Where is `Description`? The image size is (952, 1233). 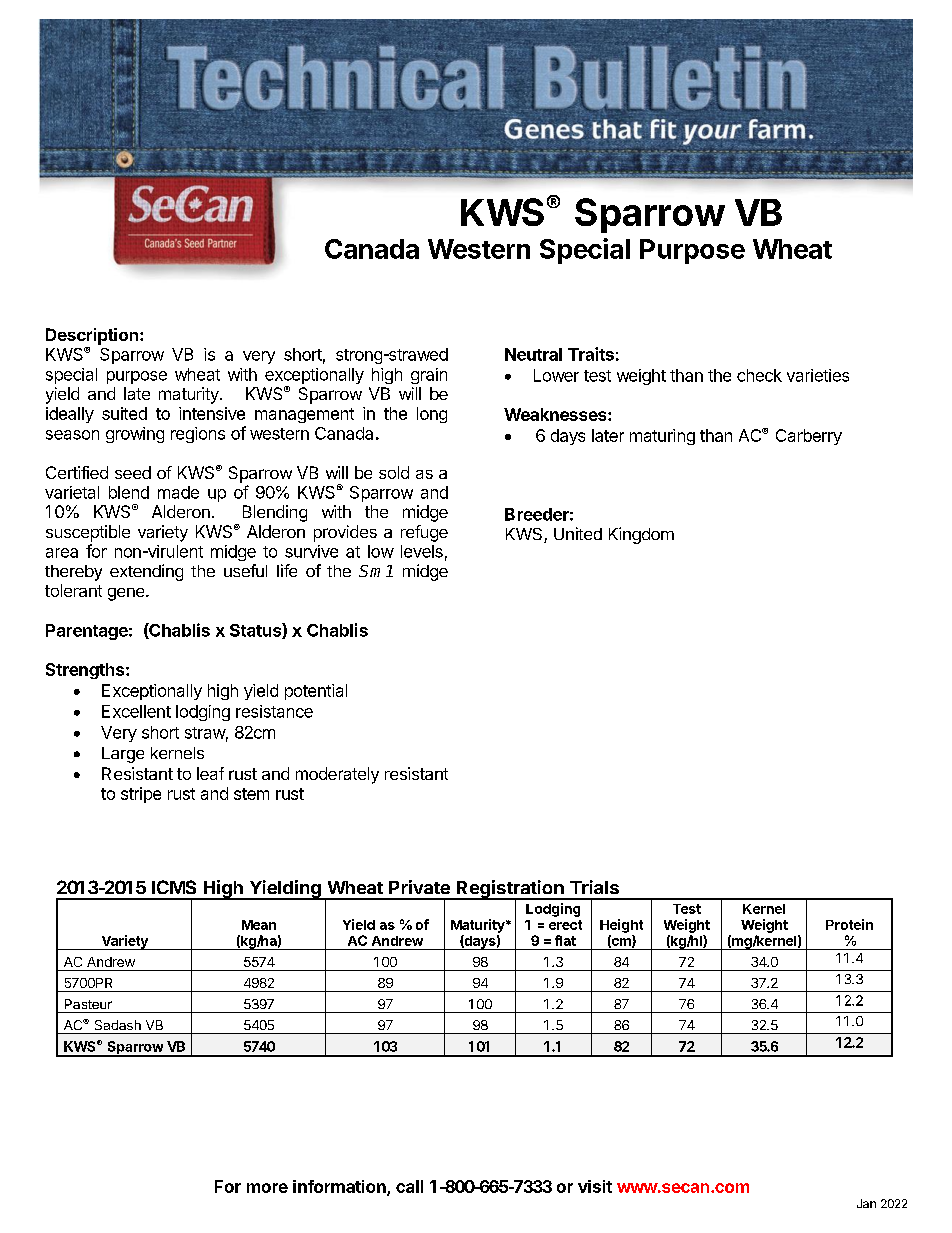
Description is located at coordinates (92, 336).
